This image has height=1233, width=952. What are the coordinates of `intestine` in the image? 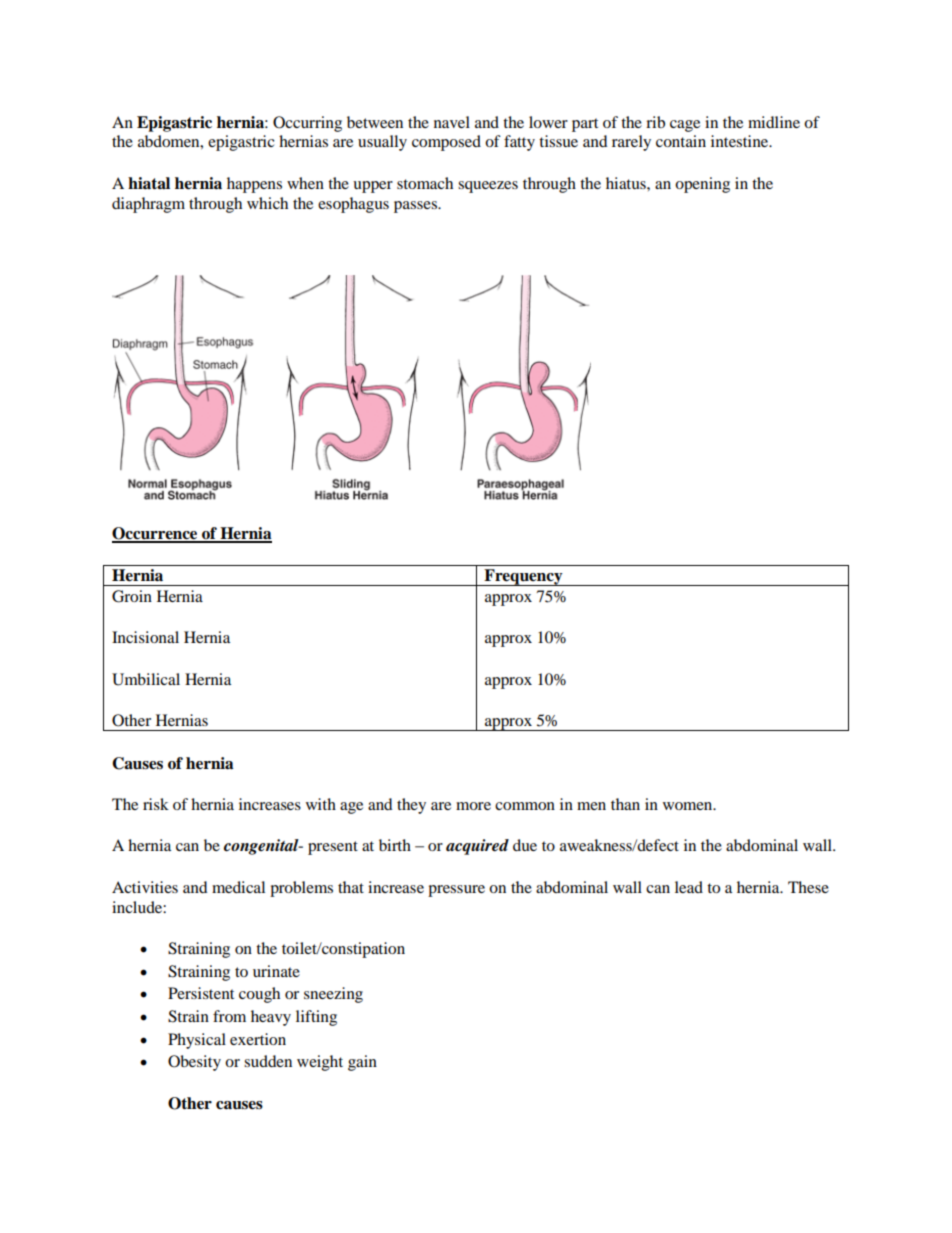 It's located at (741, 141).
